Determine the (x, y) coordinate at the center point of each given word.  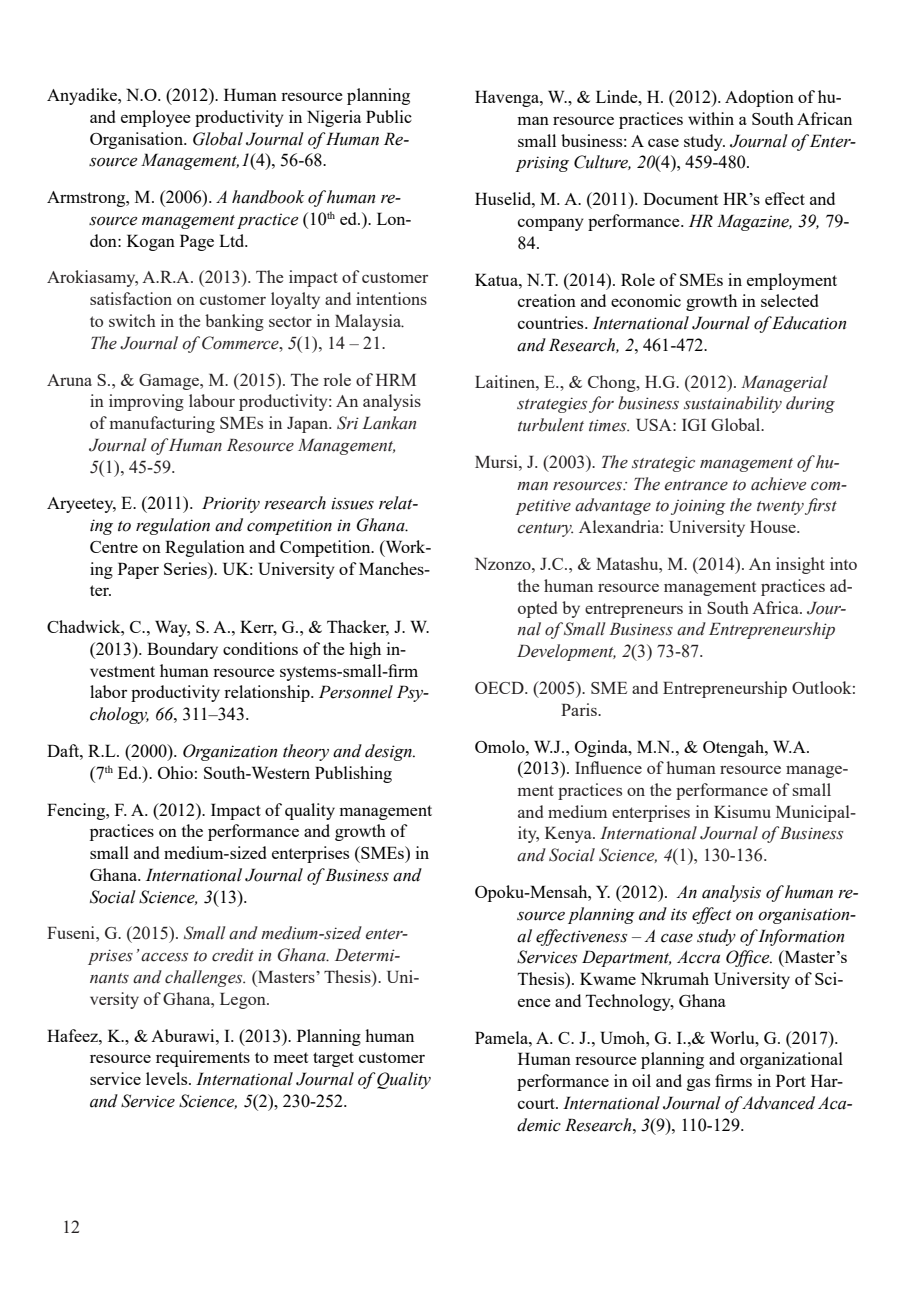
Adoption (759, 98)
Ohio (175, 772)
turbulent (551, 425)
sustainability (733, 404)
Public (389, 116)
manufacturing (162, 424)
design (389, 752)
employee (156, 118)
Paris (580, 709)
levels (168, 1078)
